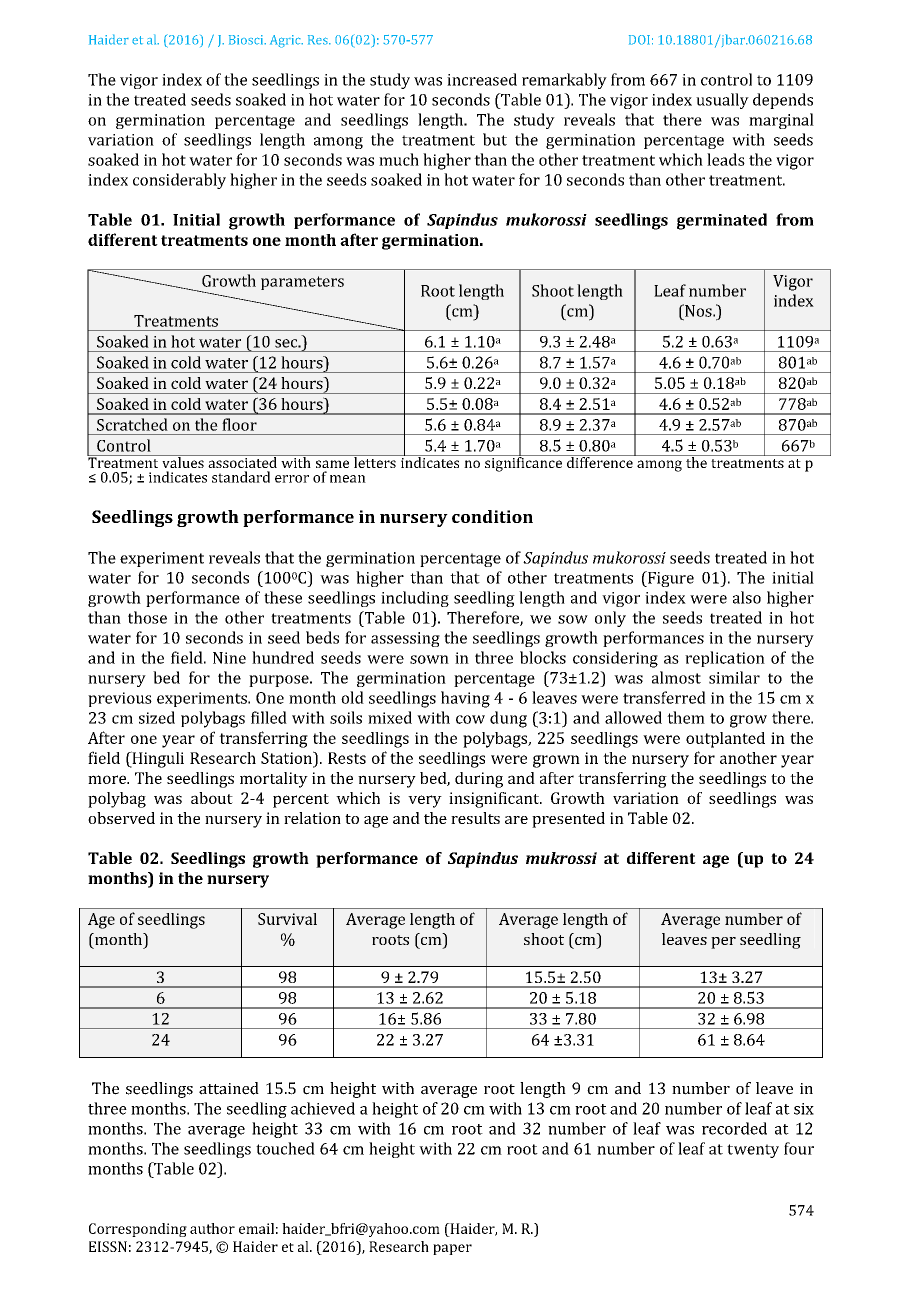 The image size is (924, 1308). Describe the element at coordinates (722, 221) in the document. I see `germinated` at that location.
